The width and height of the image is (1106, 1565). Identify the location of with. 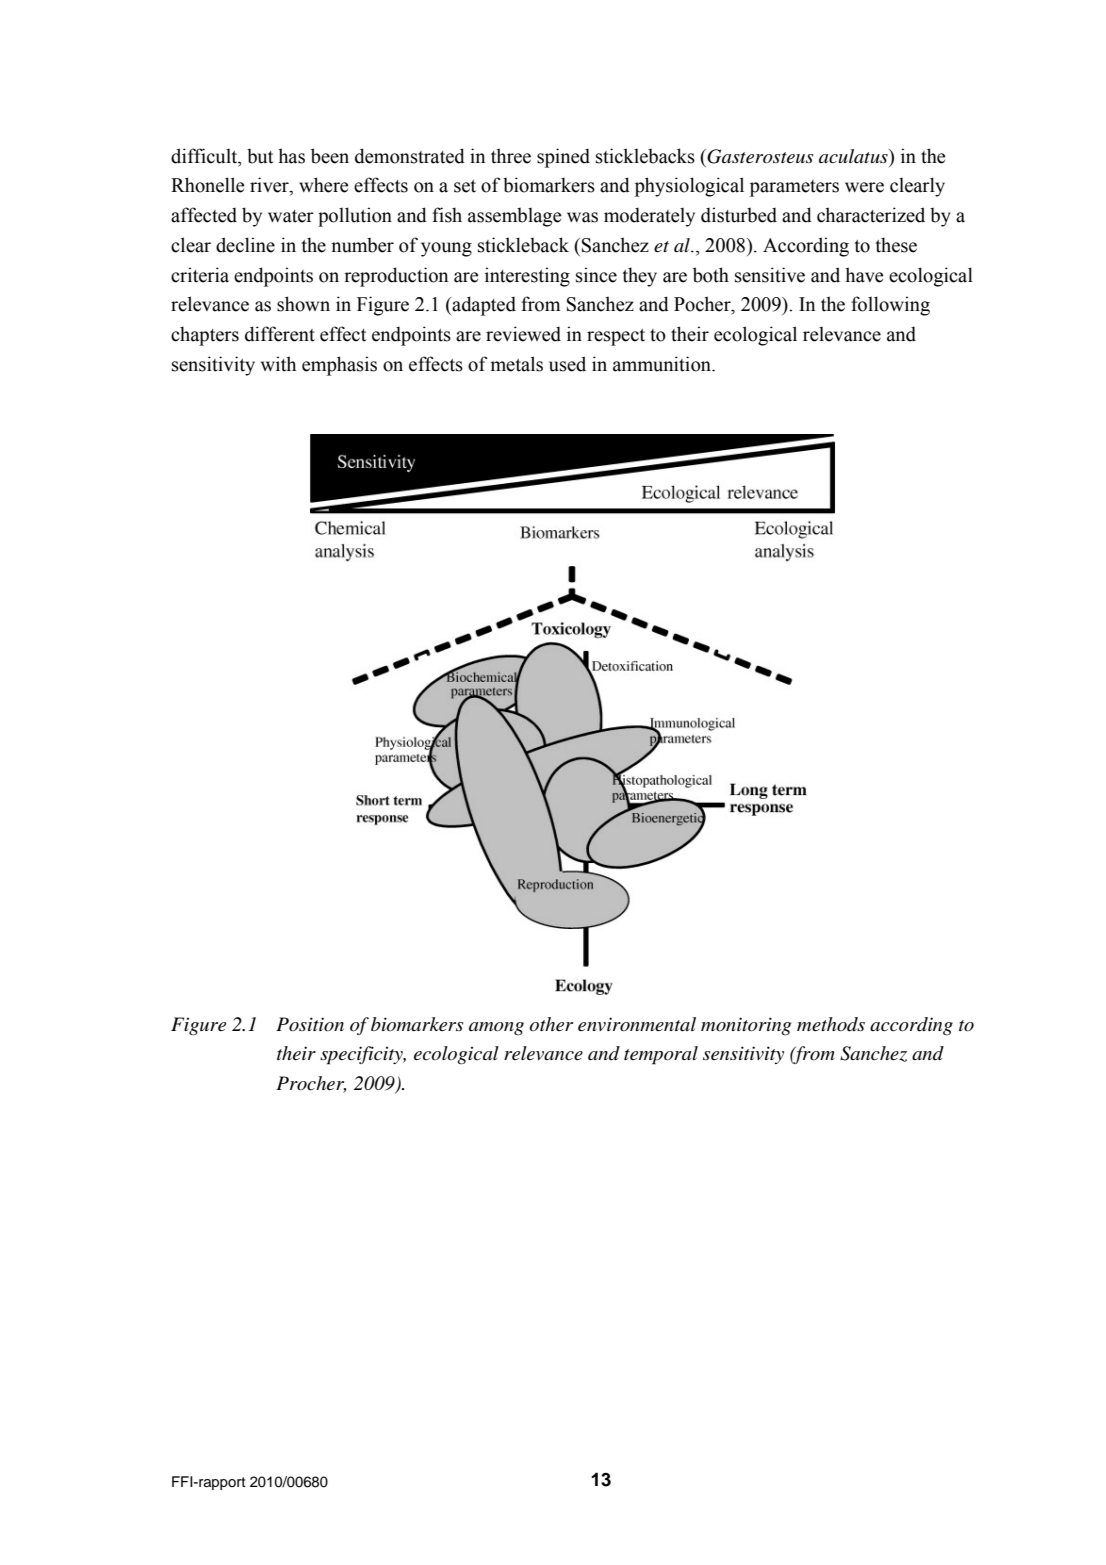
(278, 364).
